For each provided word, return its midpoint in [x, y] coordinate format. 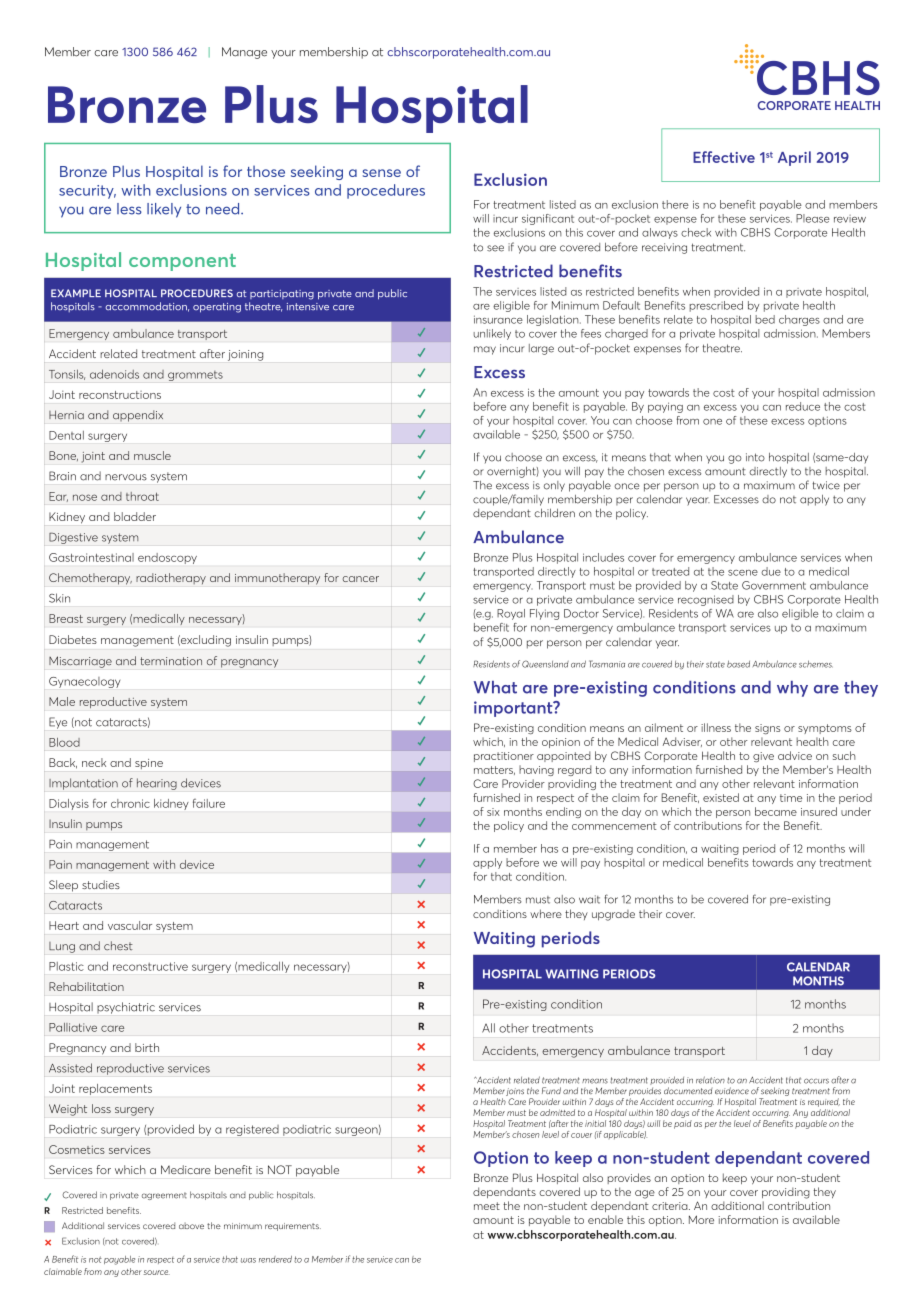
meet [487, 1206]
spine [149, 764]
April [794, 158]
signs [767, 729]
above [191, 1226]
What [495, 687]
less [129, 209]
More [701, 1219]
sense [382, 173]
